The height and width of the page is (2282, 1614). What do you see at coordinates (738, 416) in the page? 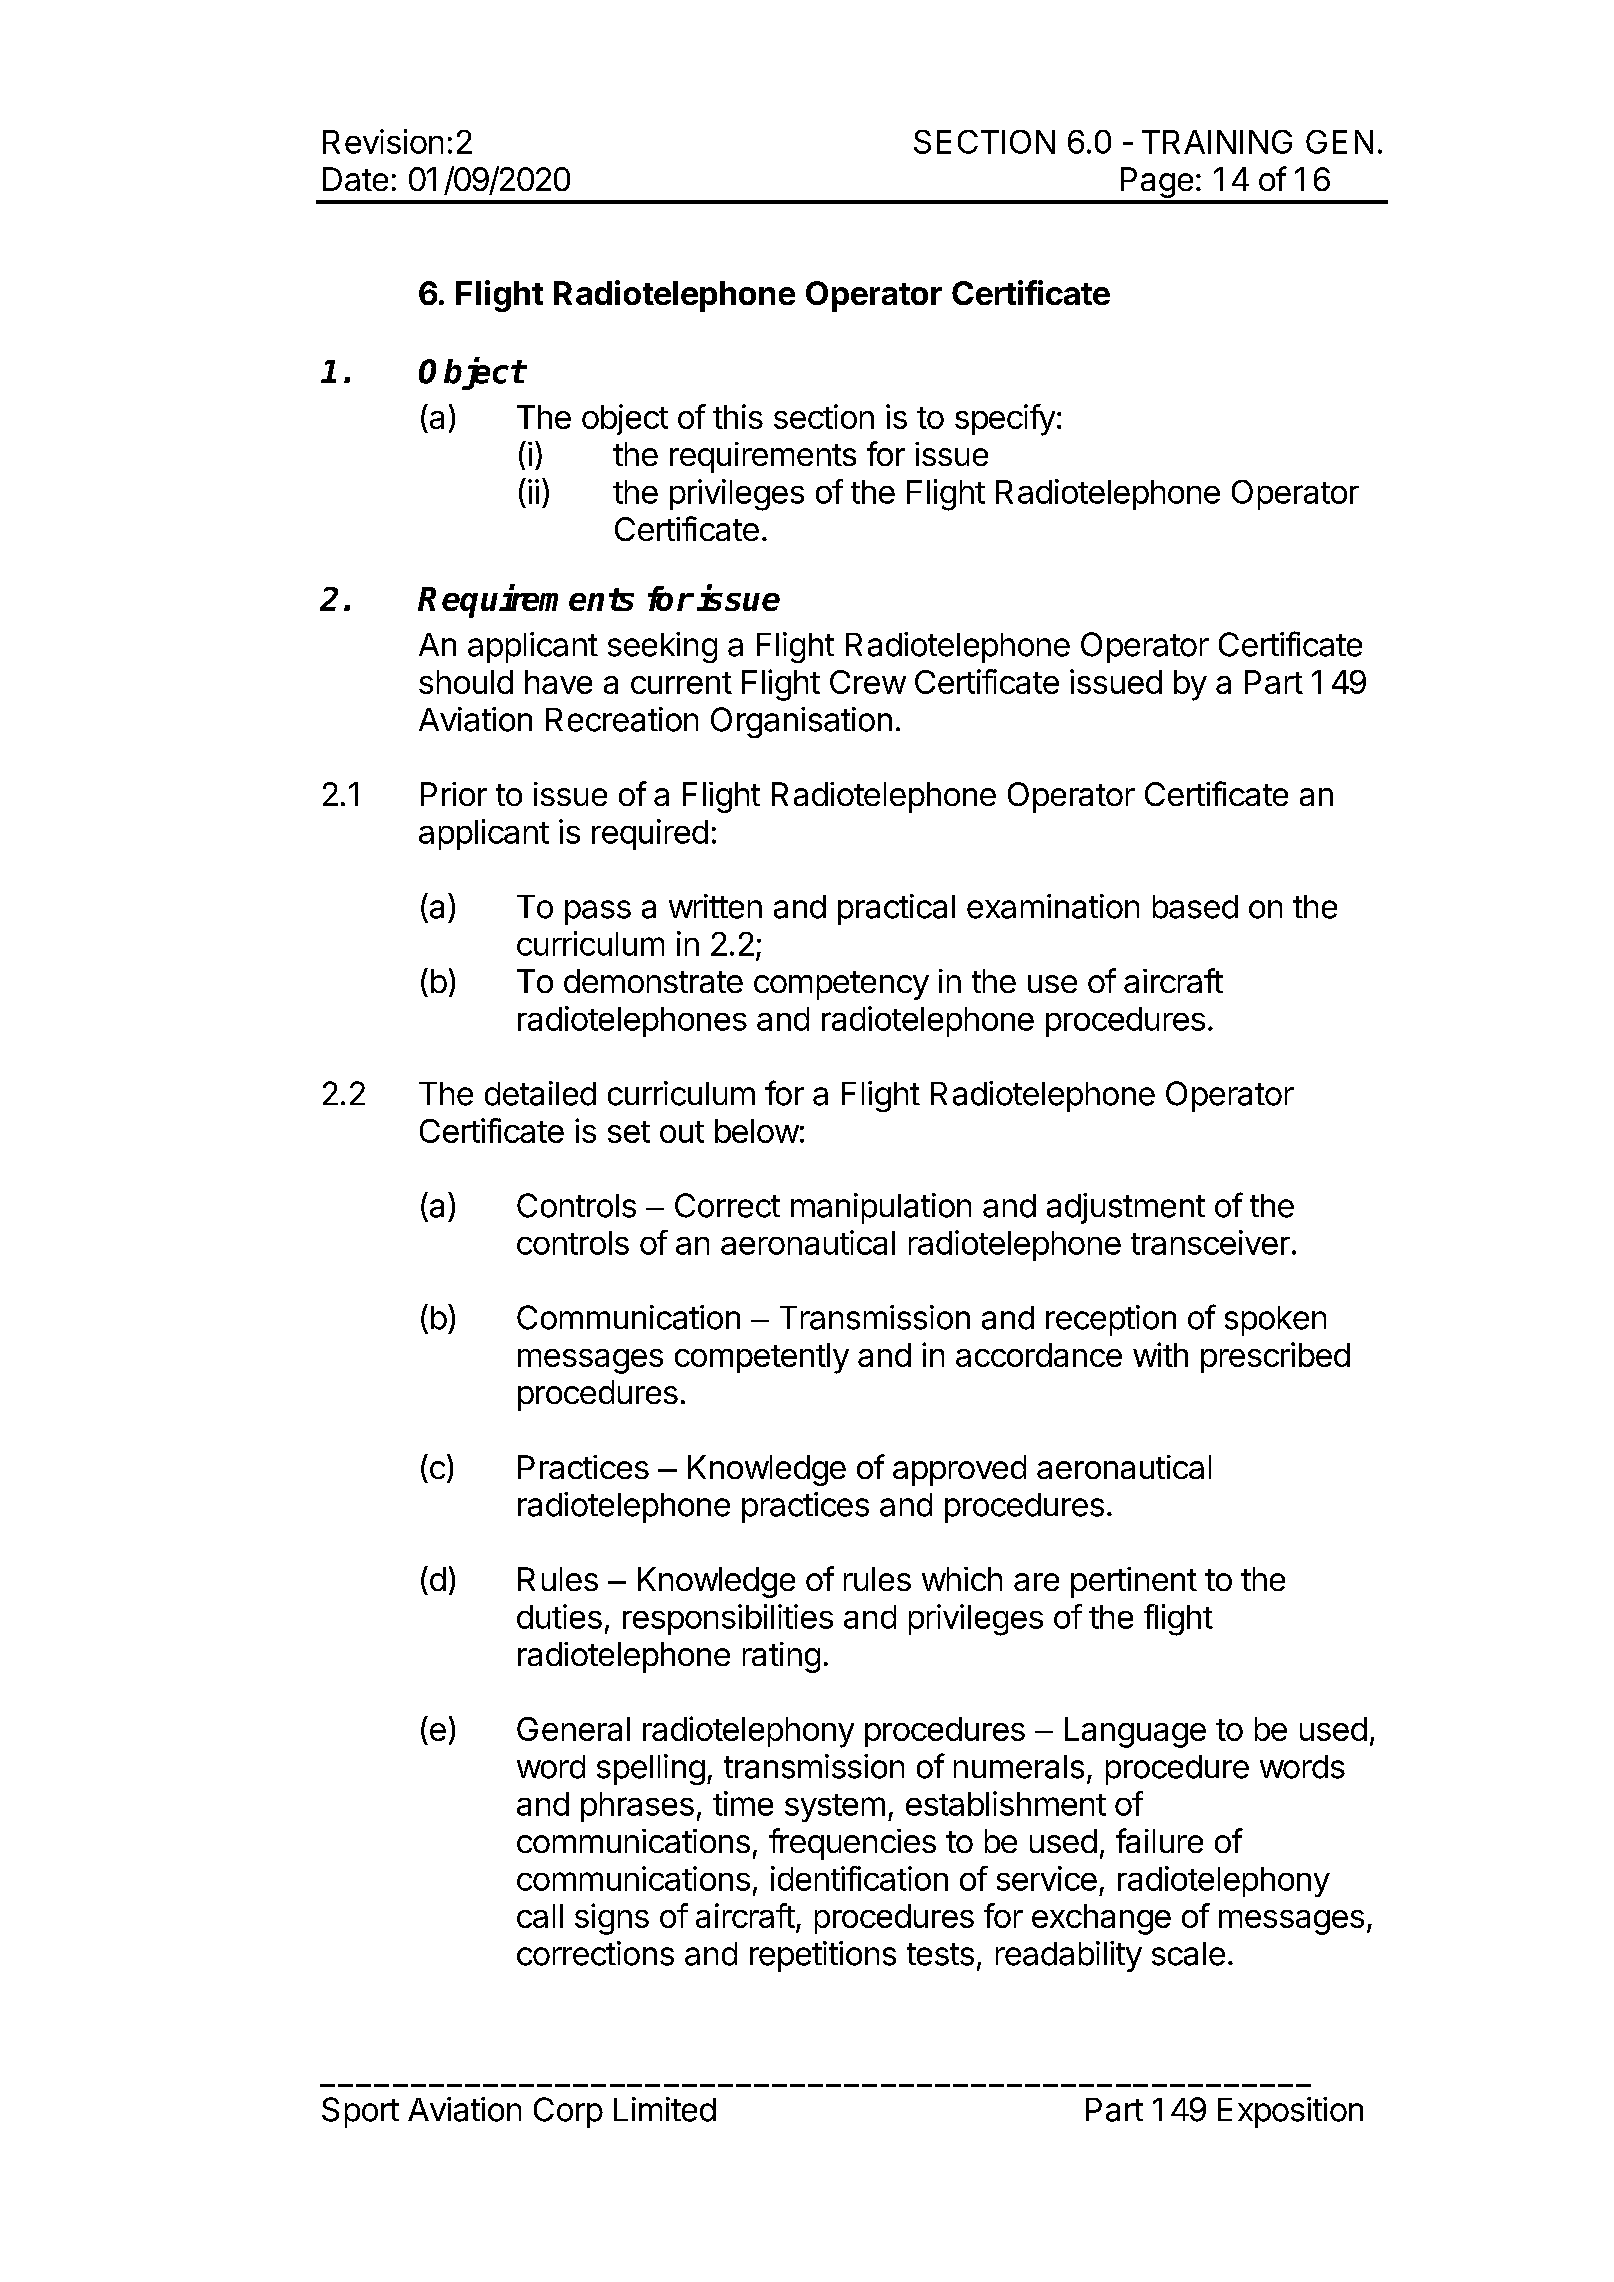
I see `this` at bounding box center [738, 416].
